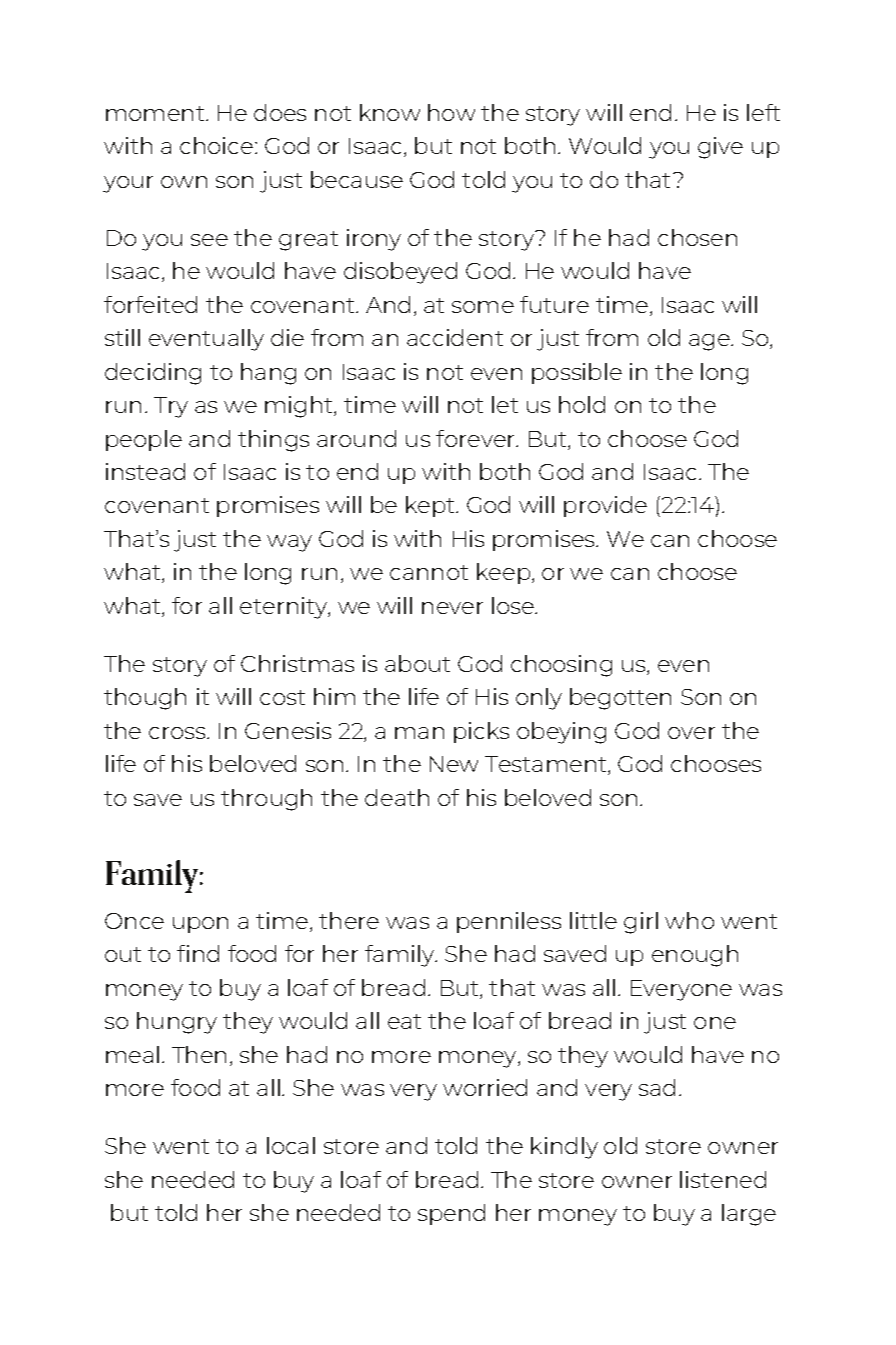 The image size is (896, 1345). What do you see at coordinates (454, 764) in the screenshot?
I see `New` at bounding box center [454, 764].
